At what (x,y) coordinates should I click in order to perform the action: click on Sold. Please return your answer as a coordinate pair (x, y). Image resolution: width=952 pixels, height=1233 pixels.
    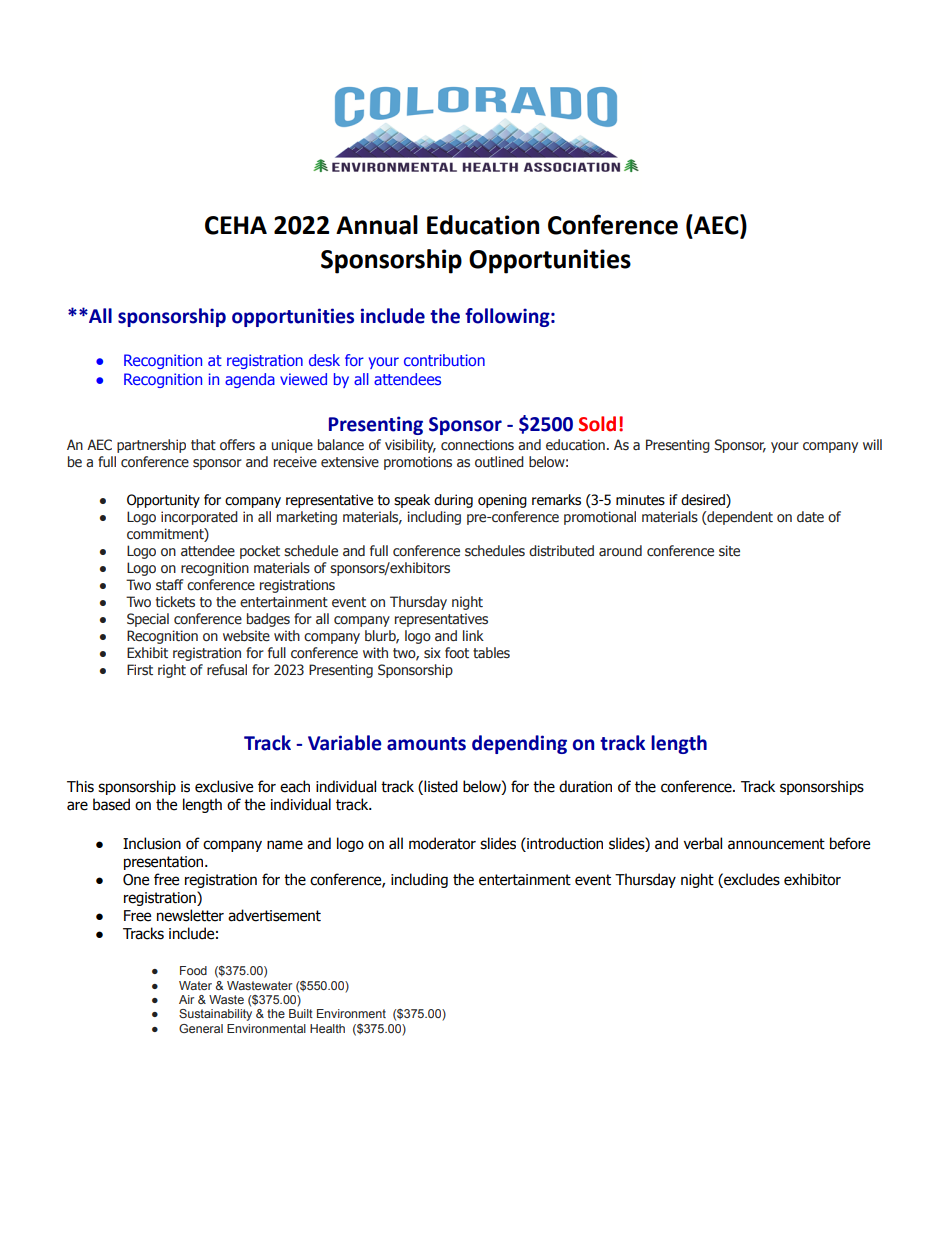
    Looking at the image, I should click on (597, 424).
